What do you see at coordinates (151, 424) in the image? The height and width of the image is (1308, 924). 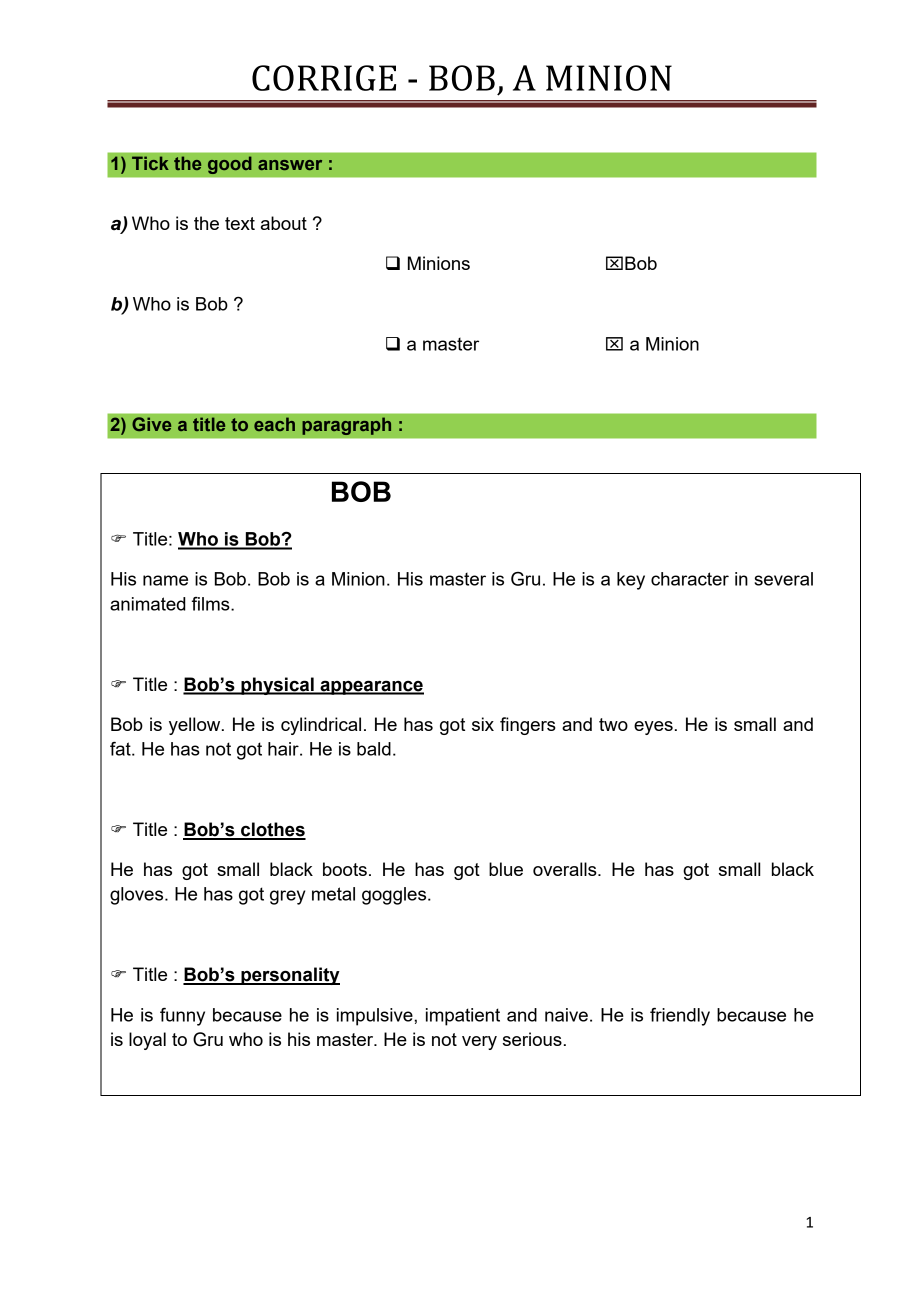 I see `Give` at bounding box center [151, 424].
